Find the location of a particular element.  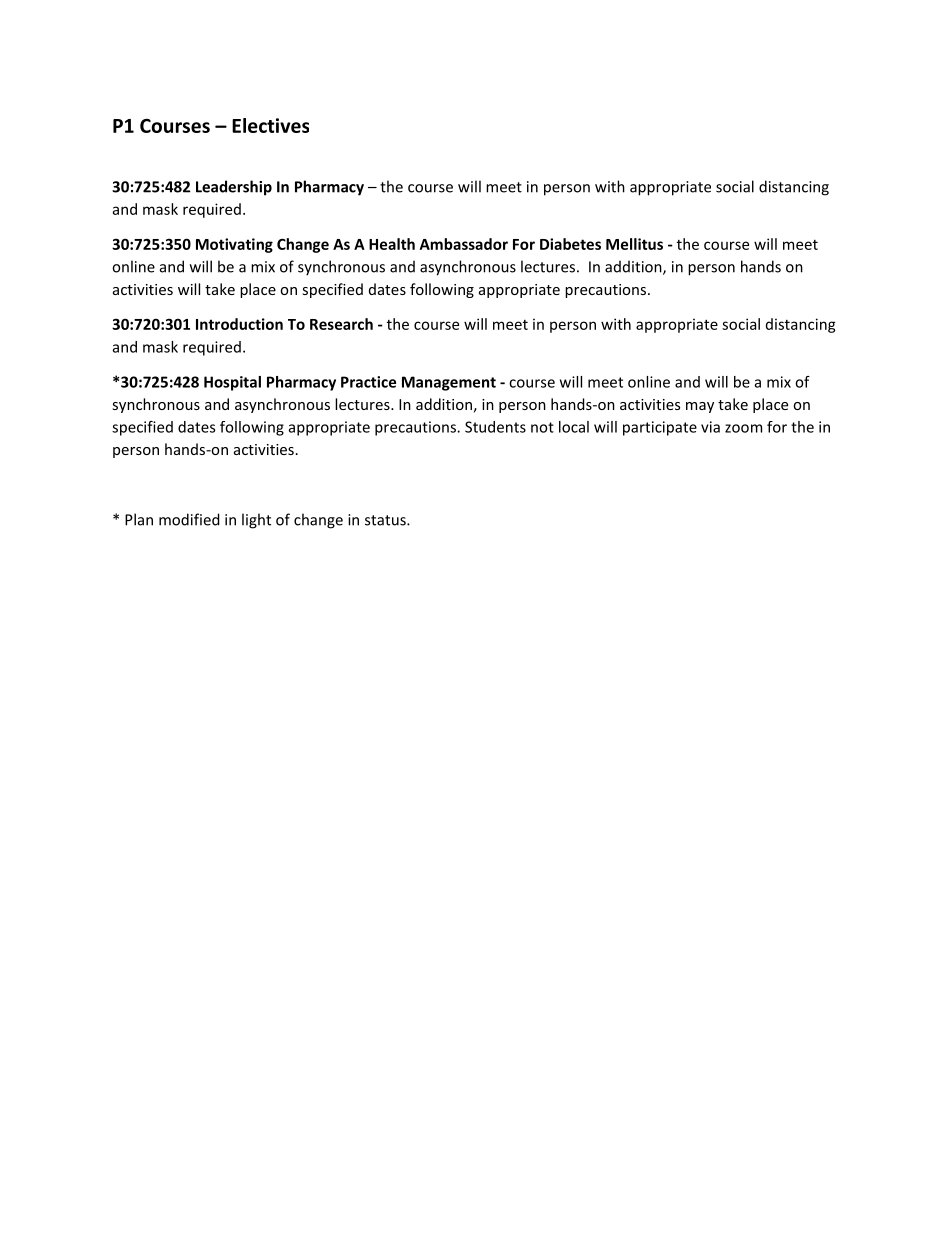

via is located at coordinates (710, 427).
